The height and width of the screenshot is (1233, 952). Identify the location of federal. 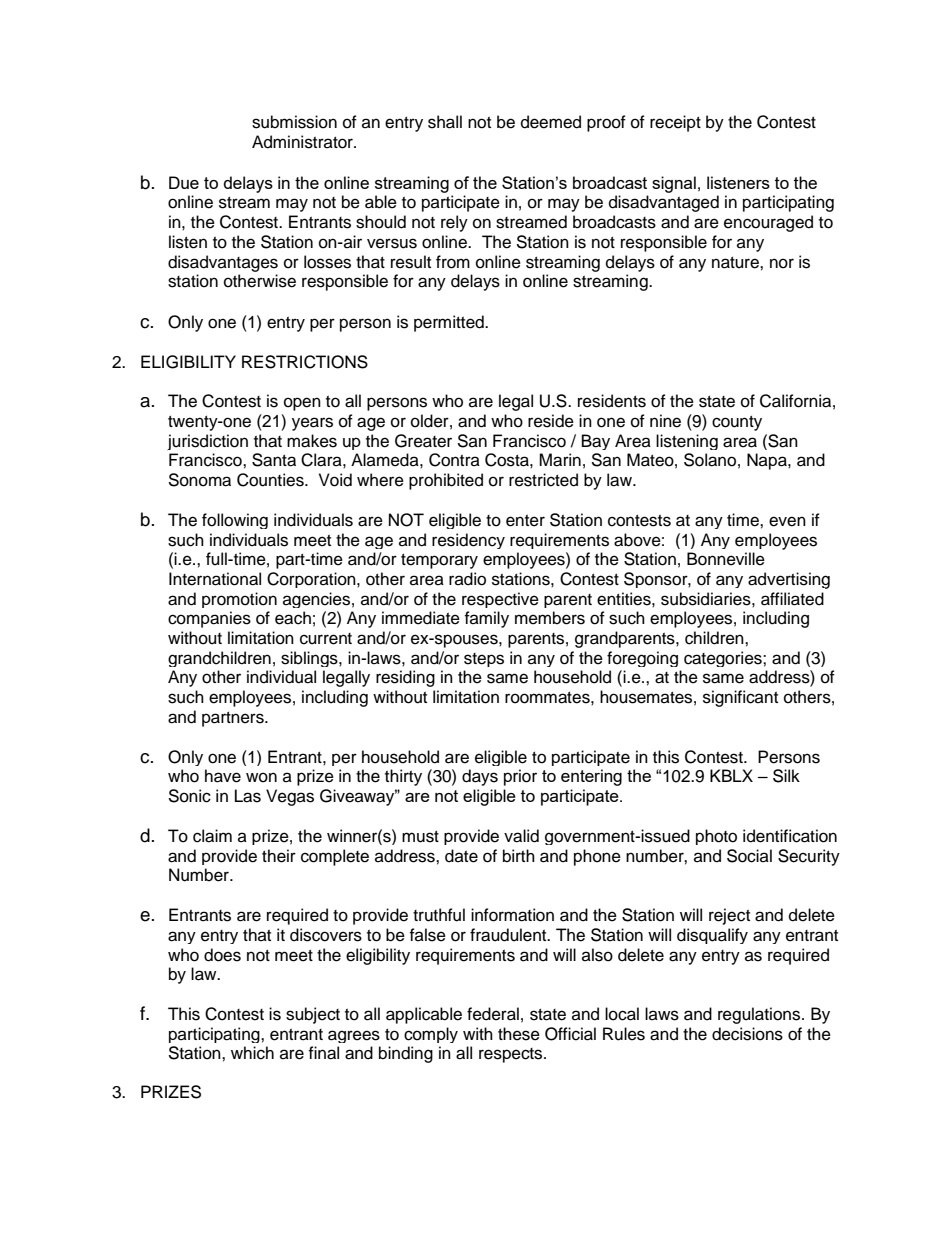
(493, 1014).
